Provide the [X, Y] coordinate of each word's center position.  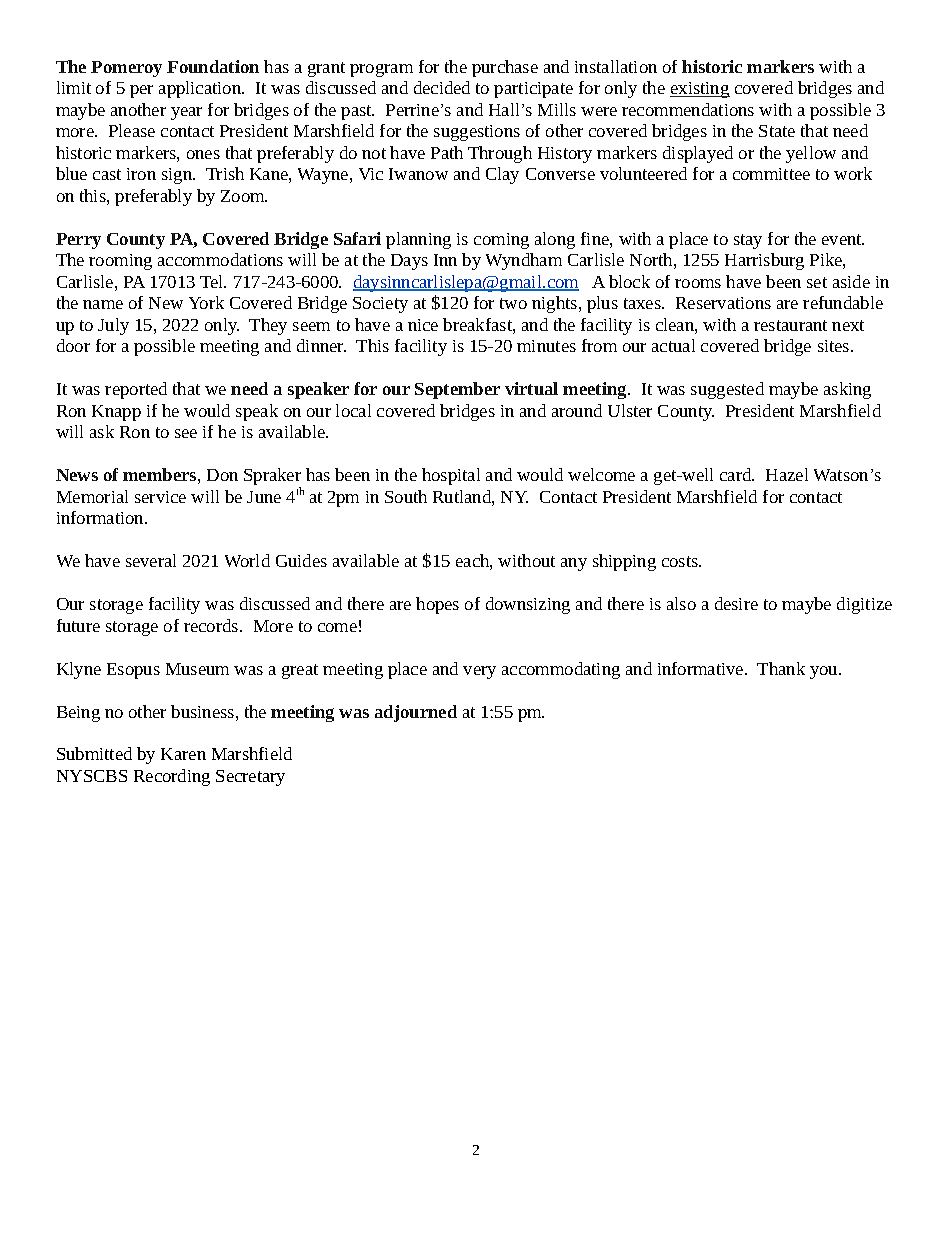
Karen [183, 754]
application [201, 89]
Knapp [116, 413]
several [151, 560]
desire [736, 603]
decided [442, 87]
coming [501, 241]
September [457, 390]
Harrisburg [764, 261]
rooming [120, 262]
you [825, 672]
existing [700, 90]
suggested [727, 390]
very [479, 672]
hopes [437, 605]
